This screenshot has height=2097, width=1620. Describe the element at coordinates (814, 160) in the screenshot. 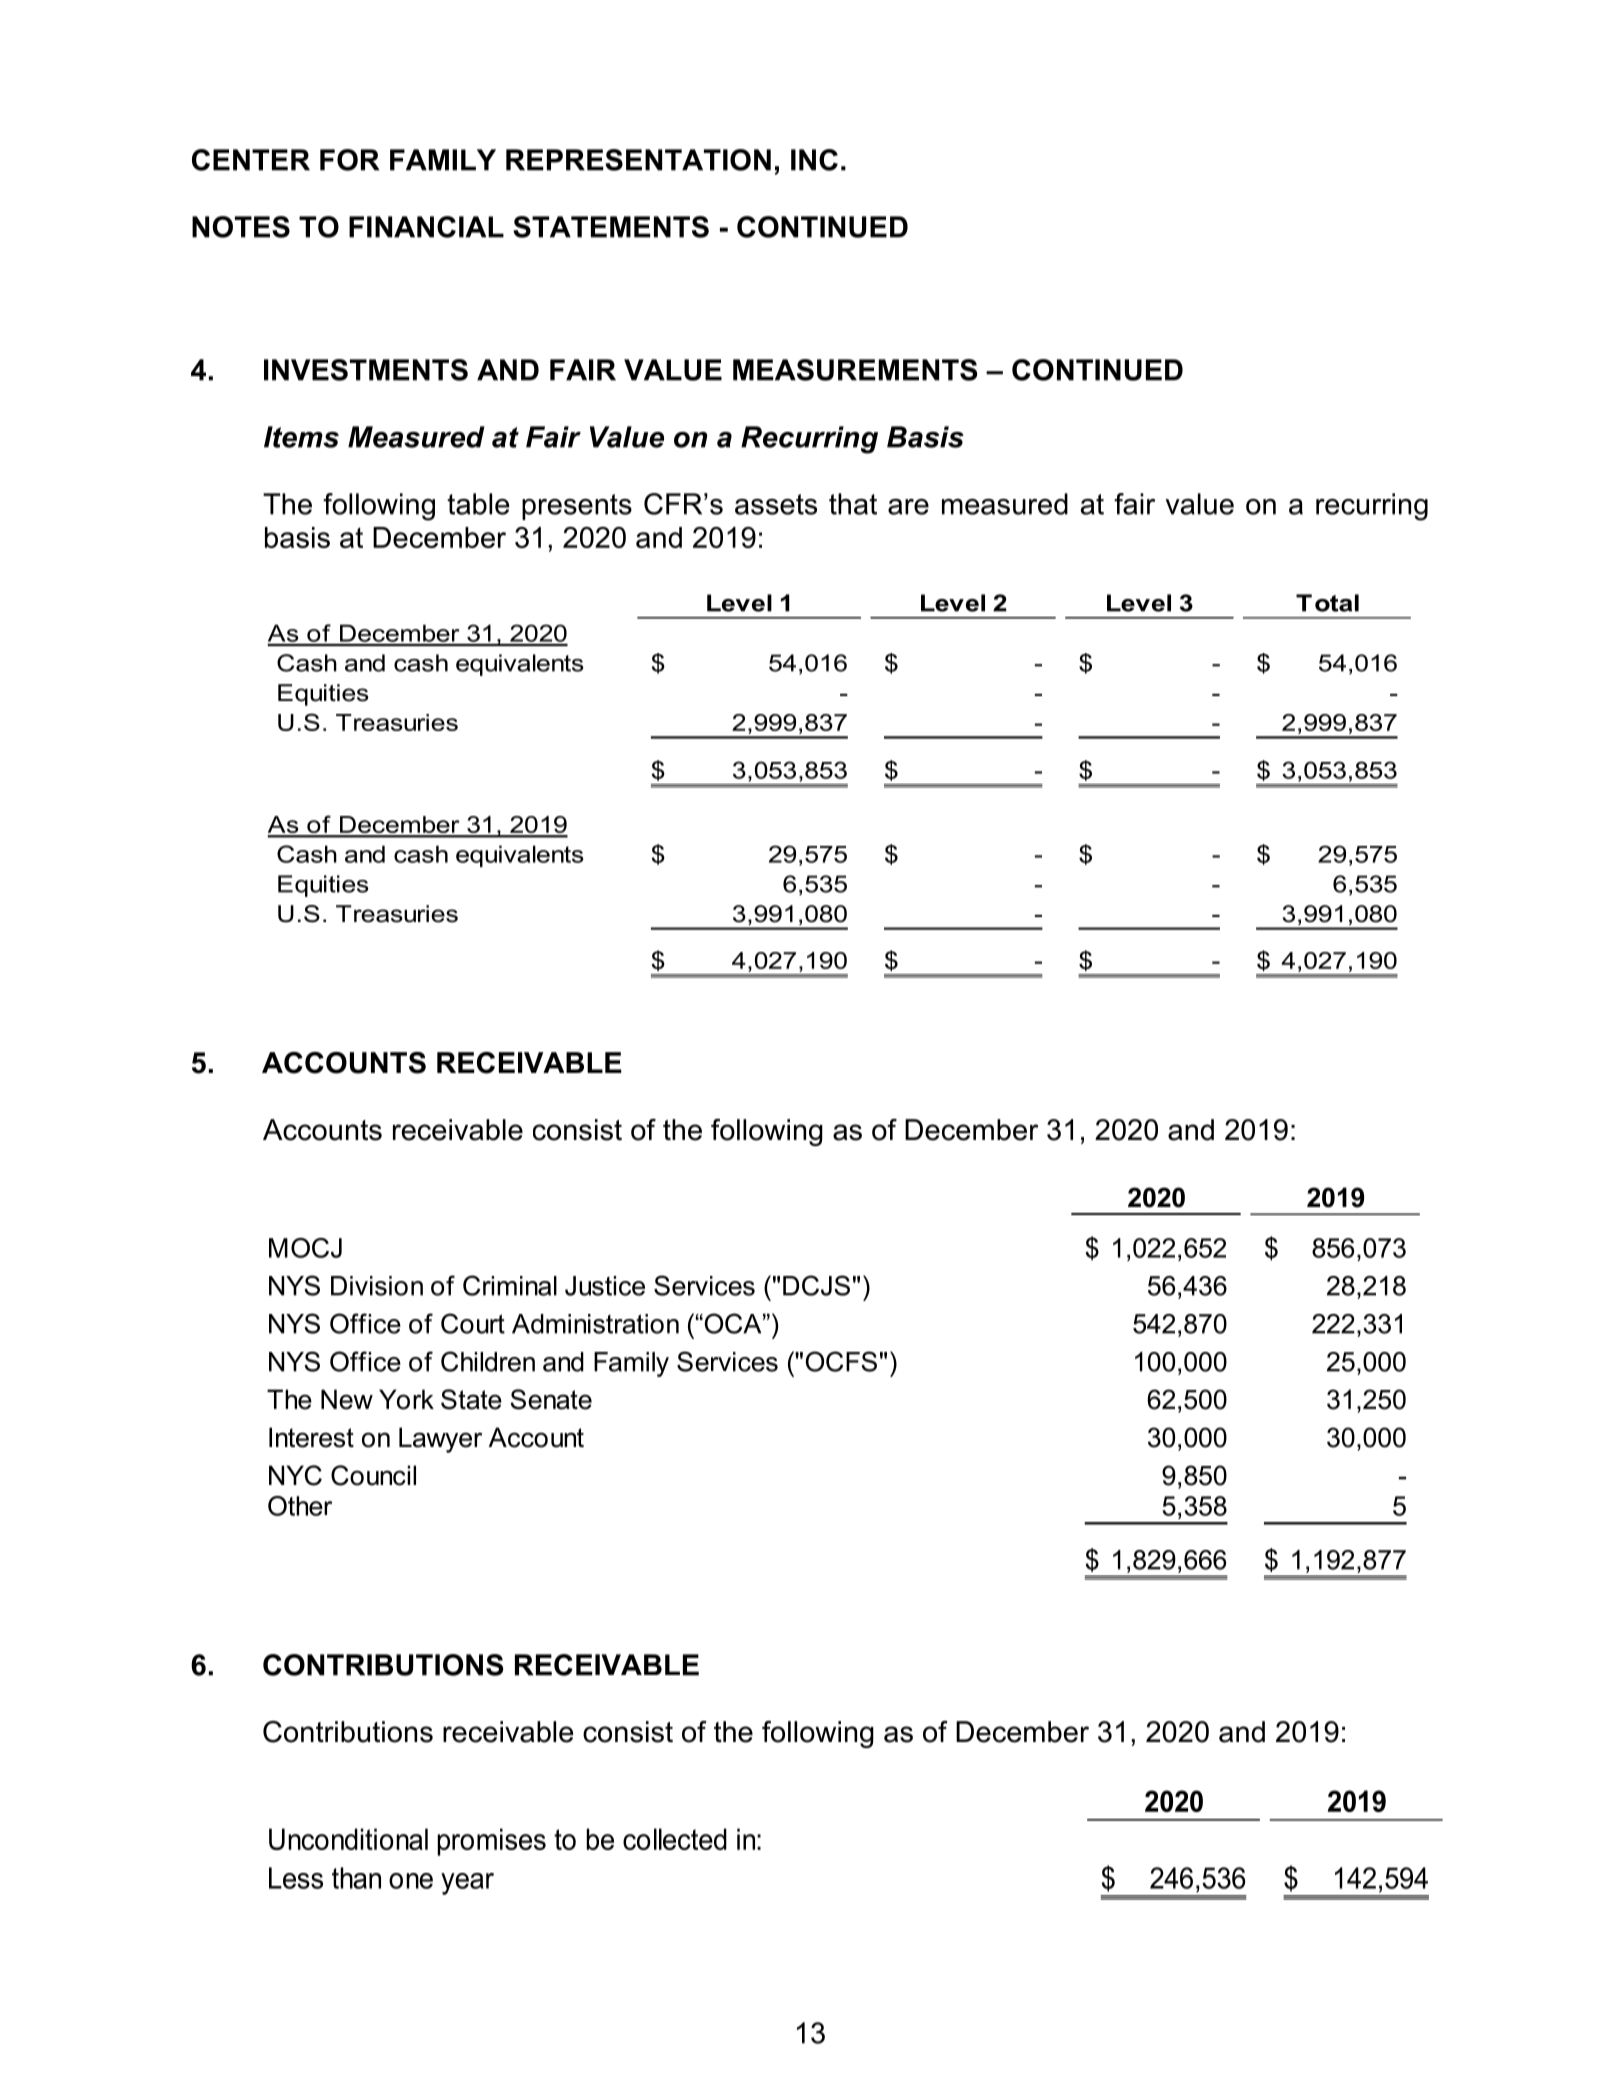

I see `INC` at that location.
